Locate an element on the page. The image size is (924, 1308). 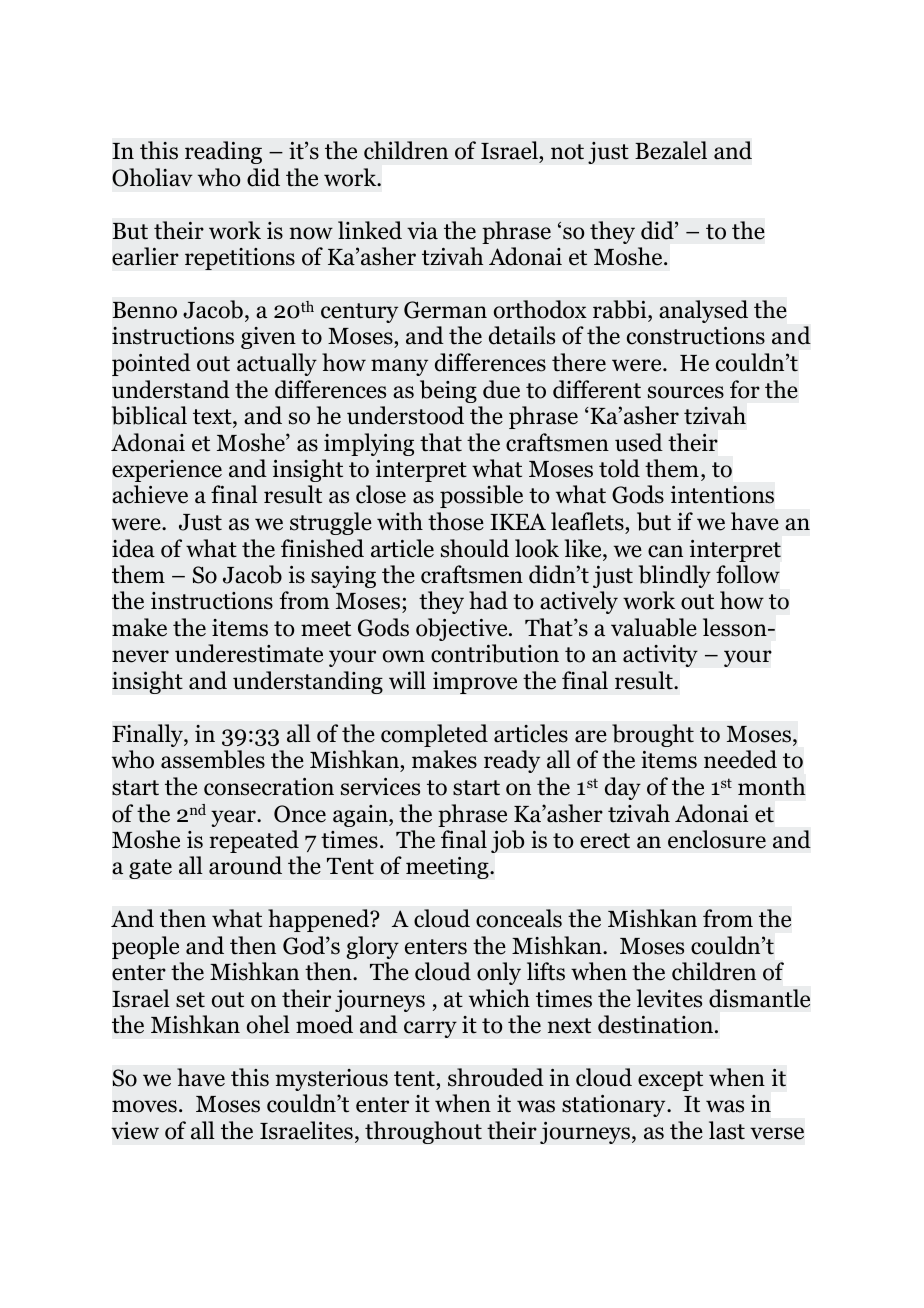
activity is located at coordinates (660, 656).
